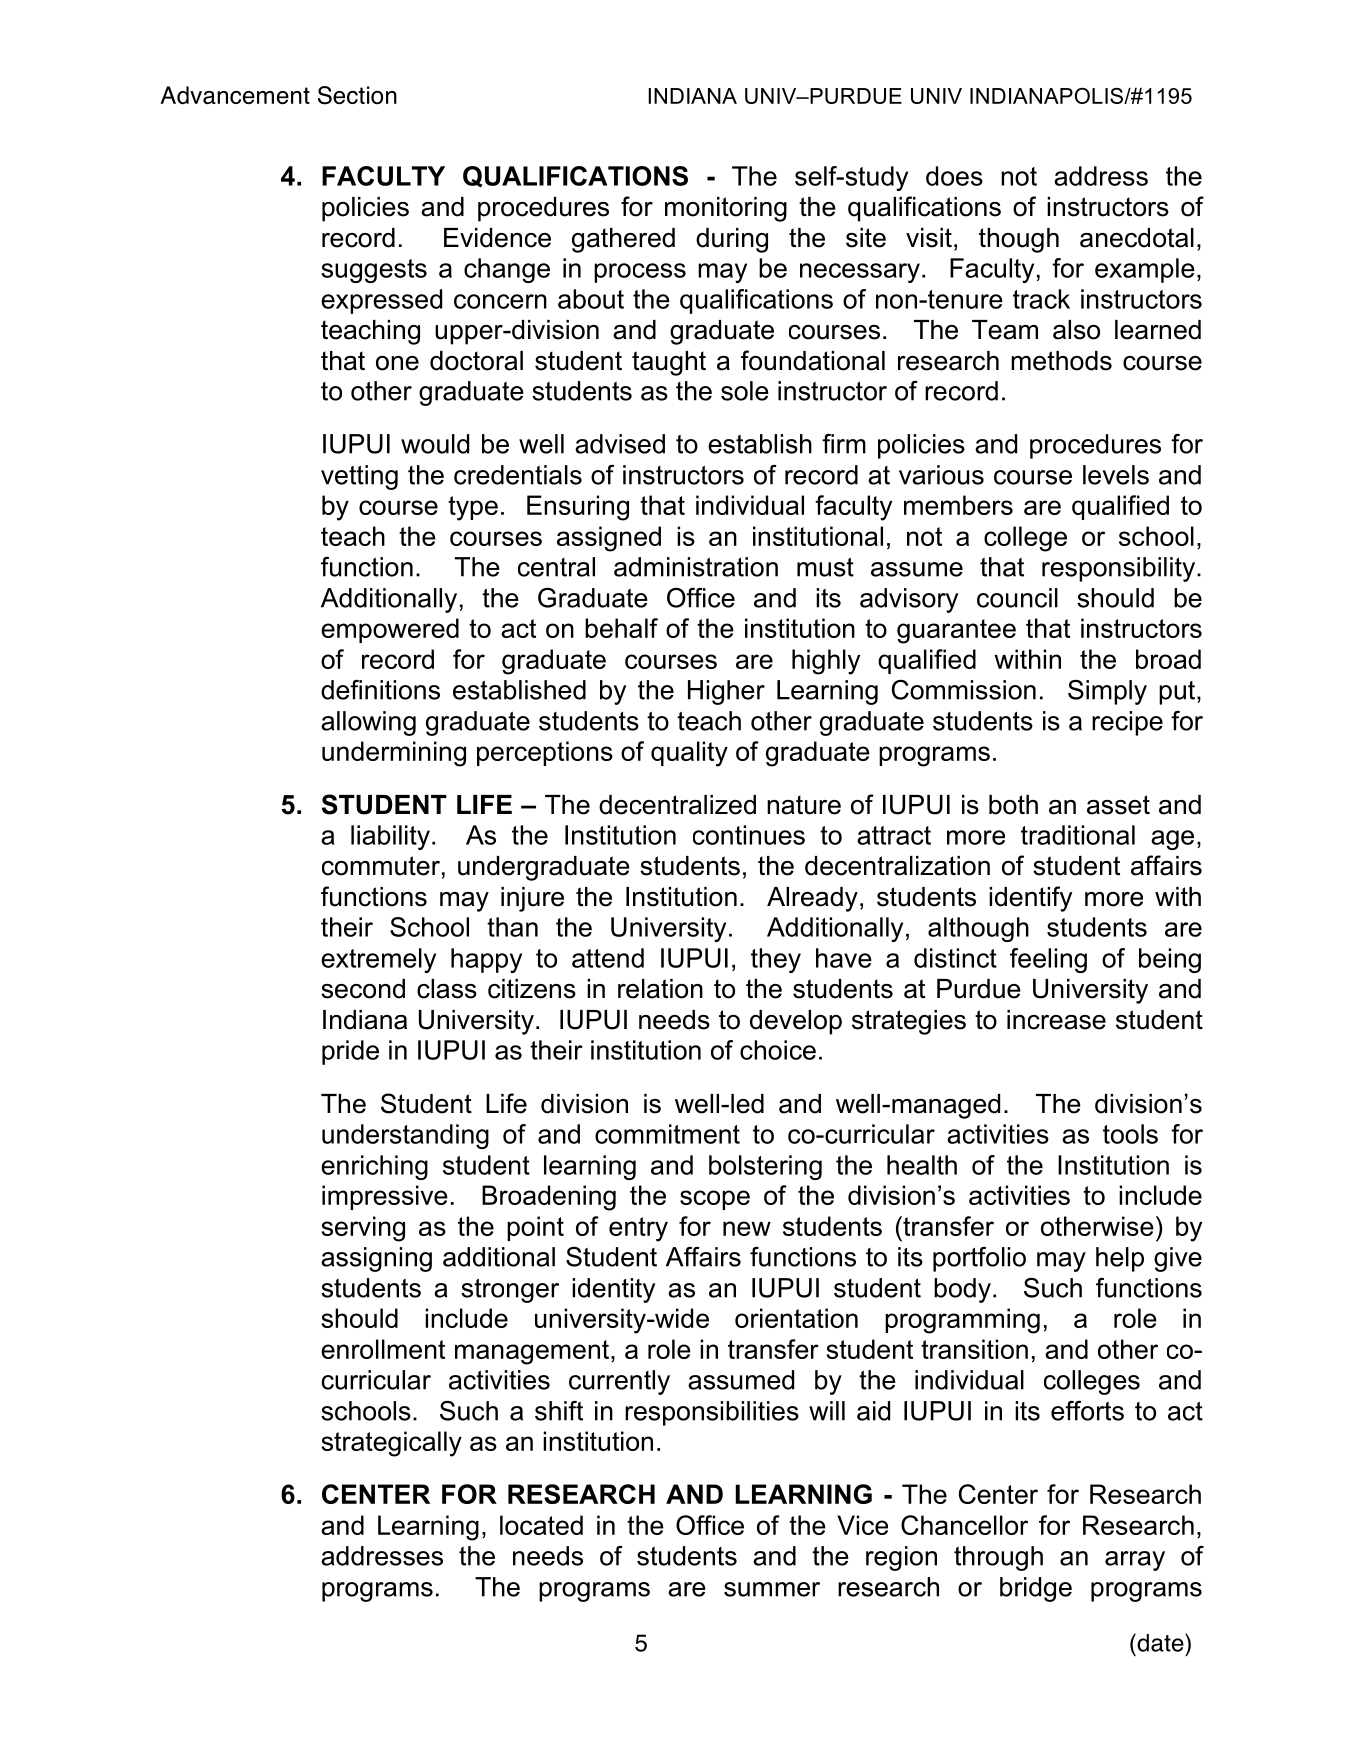  What do you see at coordinates (749, 835) in the page?
I see `continues` at bounding box center [749, 835].
